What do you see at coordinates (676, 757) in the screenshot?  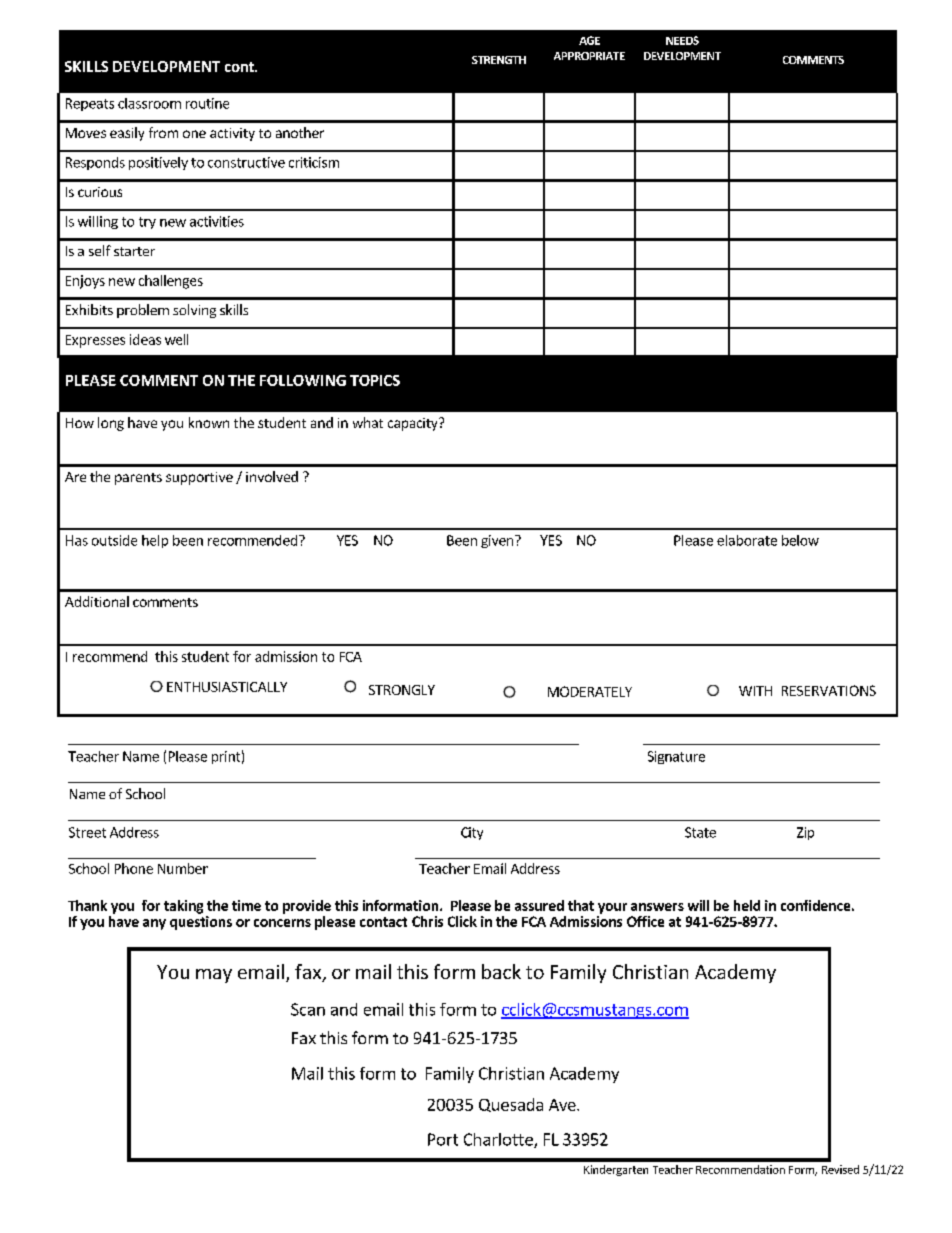 I see `Signature` at bounding box center [676, 757].
